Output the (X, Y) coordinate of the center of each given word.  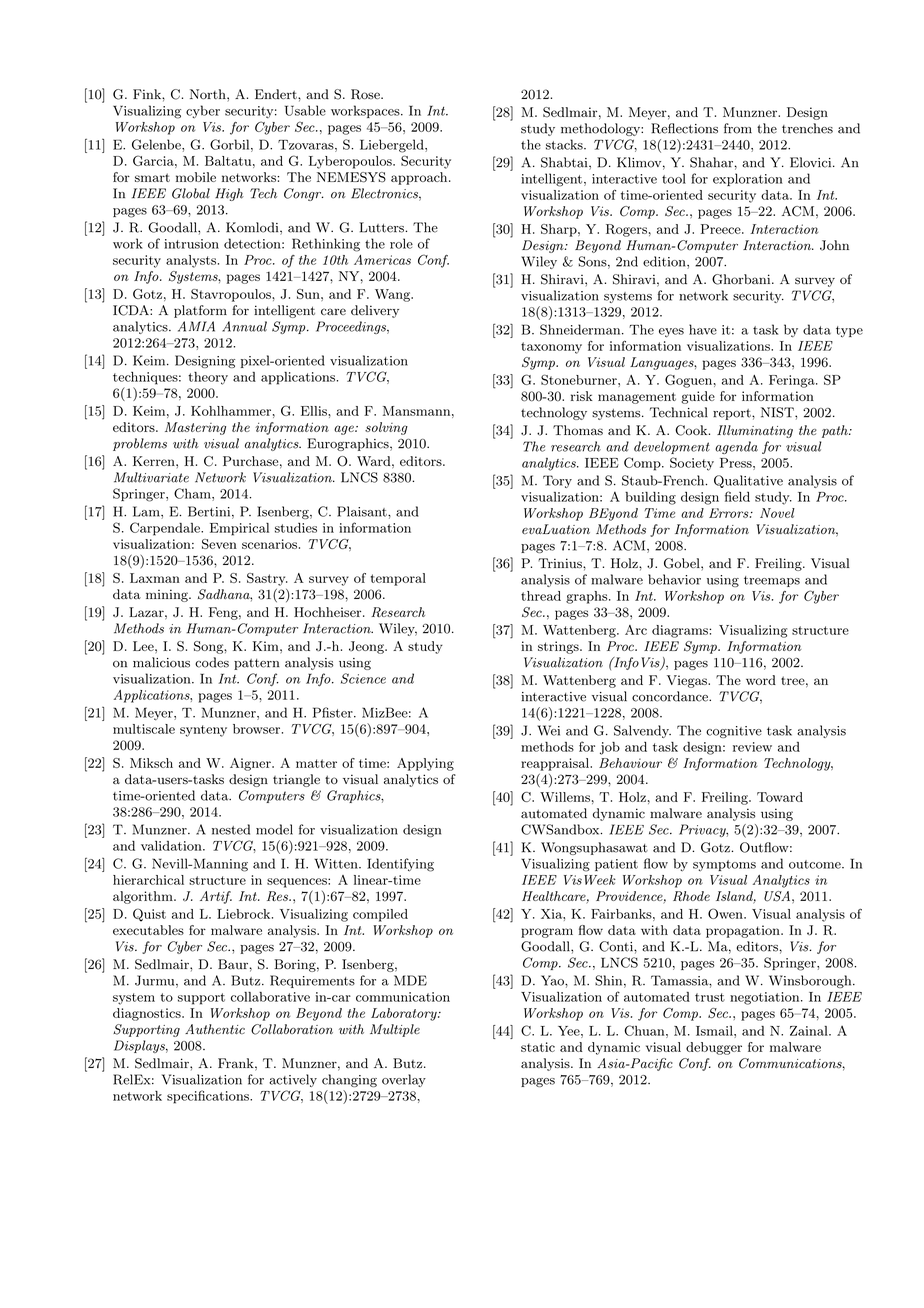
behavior (674, 579)
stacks (565, 144)
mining (168, 595)
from (738, 128)
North (209, 94)
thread (541, 596)
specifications (209, 1097)
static (538, 1047)
